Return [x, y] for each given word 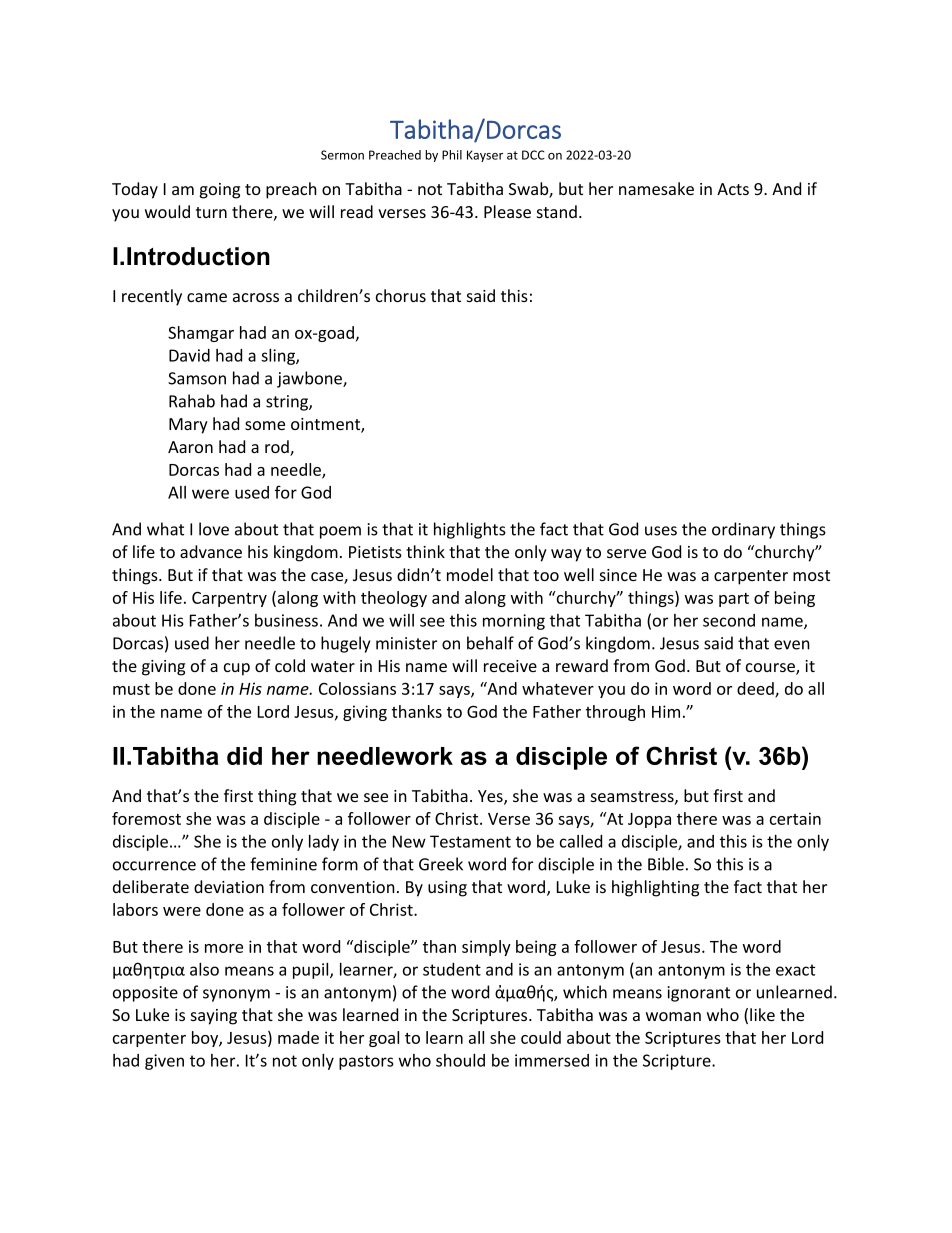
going [219, 191]
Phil [452, 155]
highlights [470, 530]
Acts [733, 189]
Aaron [190, 447]
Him [666, 711]
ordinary [743, 530]
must [131, 689]
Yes [491, 797]
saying [214, 1017]
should [460, 1060]
